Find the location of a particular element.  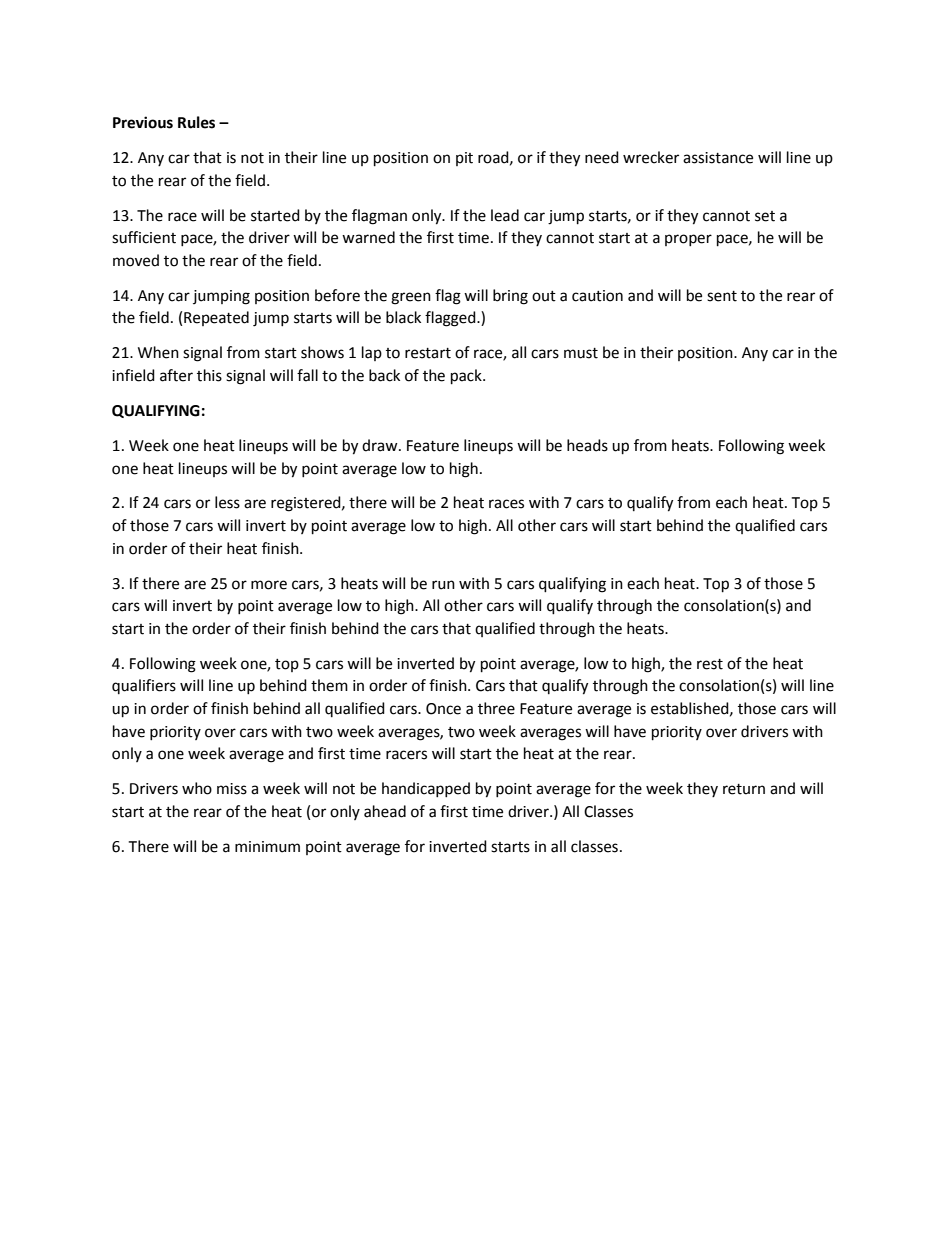

sent is located at coordinates (722, 296).
